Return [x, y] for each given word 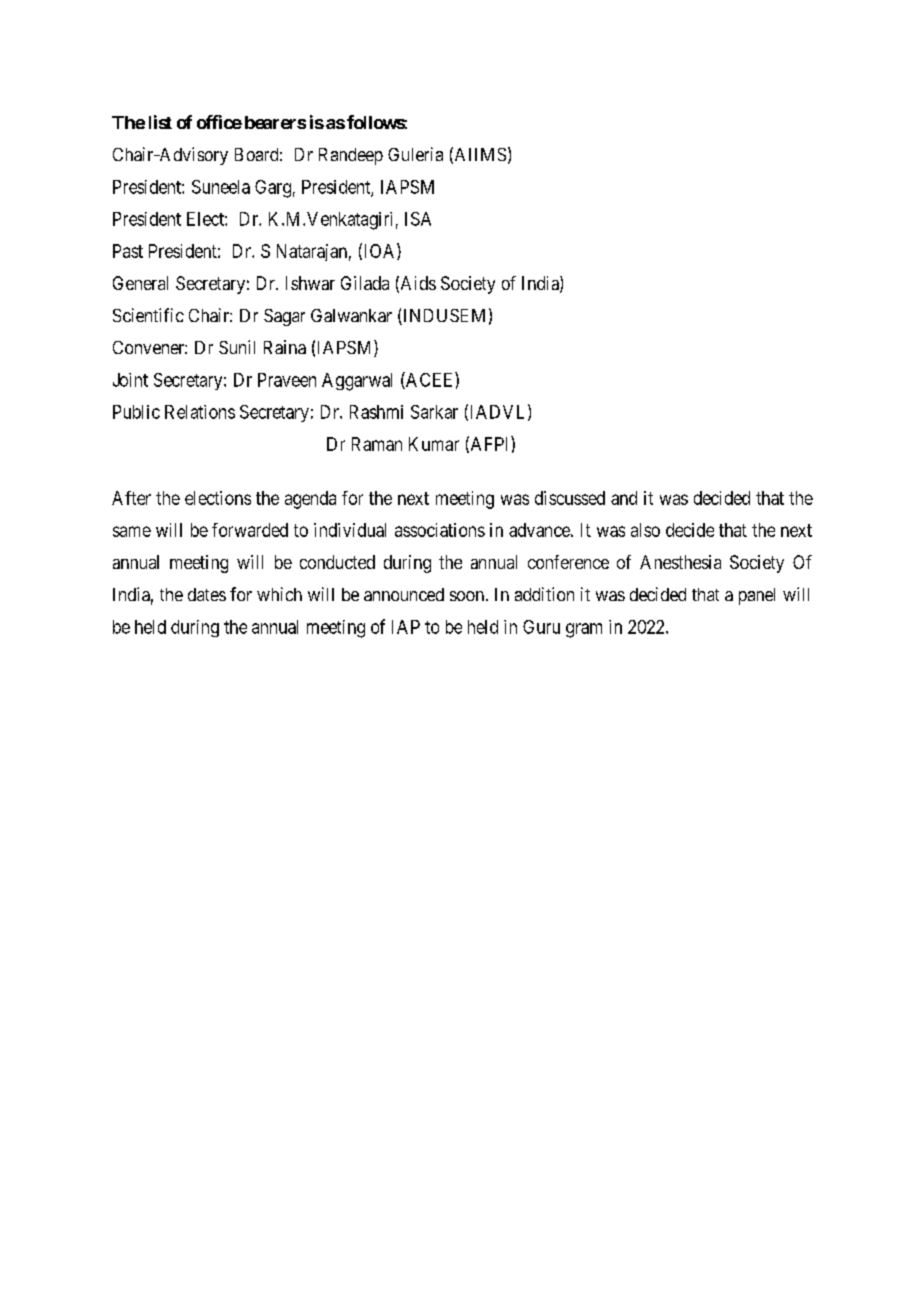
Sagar [284, 317]
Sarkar [434, 412]
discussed [570, 498]
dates [207, 594]
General [140, 283]
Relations [200, 412]
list [160, 122]
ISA [418, 219]
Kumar [434, 444]
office [219, 122]
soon [467, 596]
